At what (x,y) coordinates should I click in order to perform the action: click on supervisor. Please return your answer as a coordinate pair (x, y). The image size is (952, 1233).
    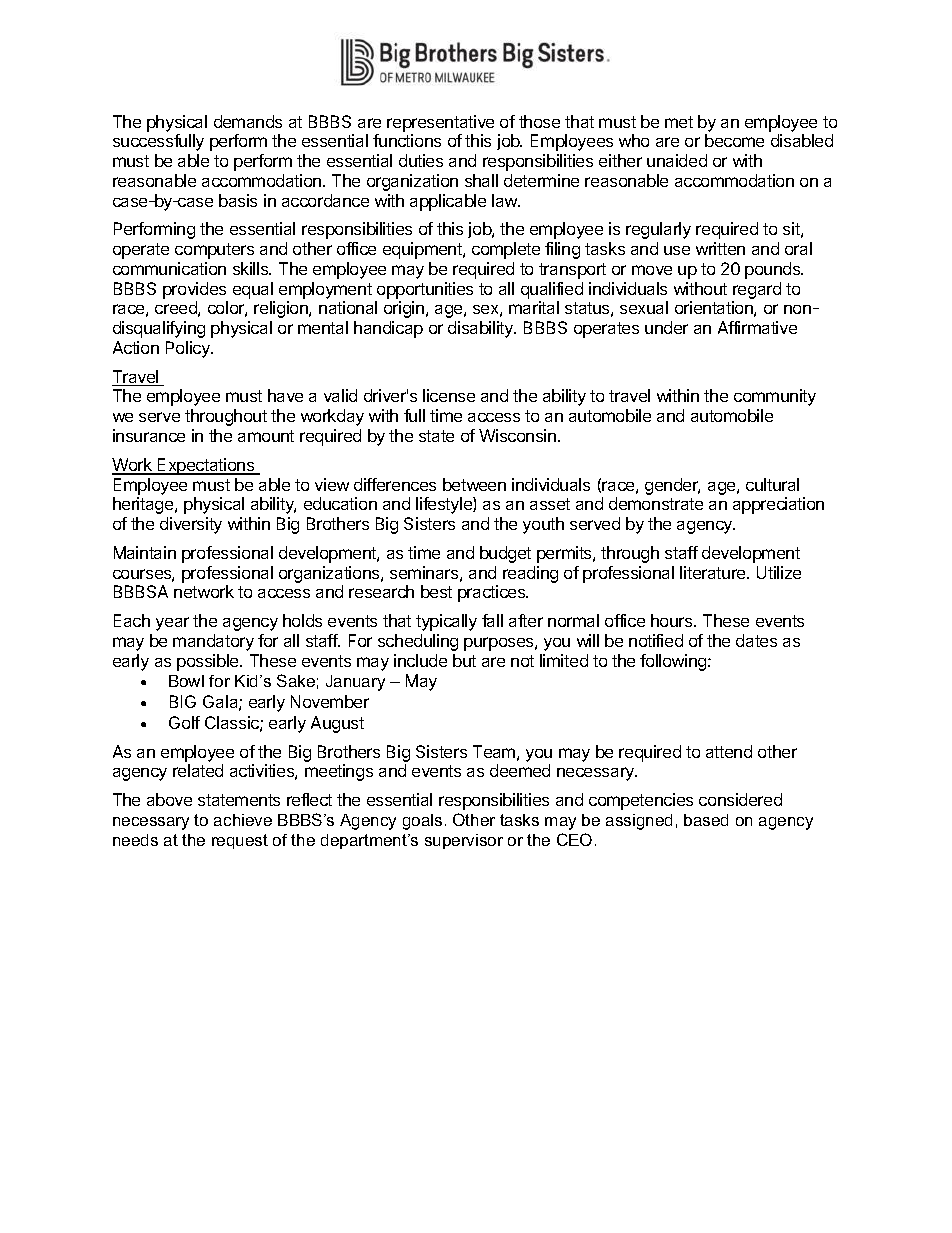
    Looking at the image, I should click on (464, 841).
